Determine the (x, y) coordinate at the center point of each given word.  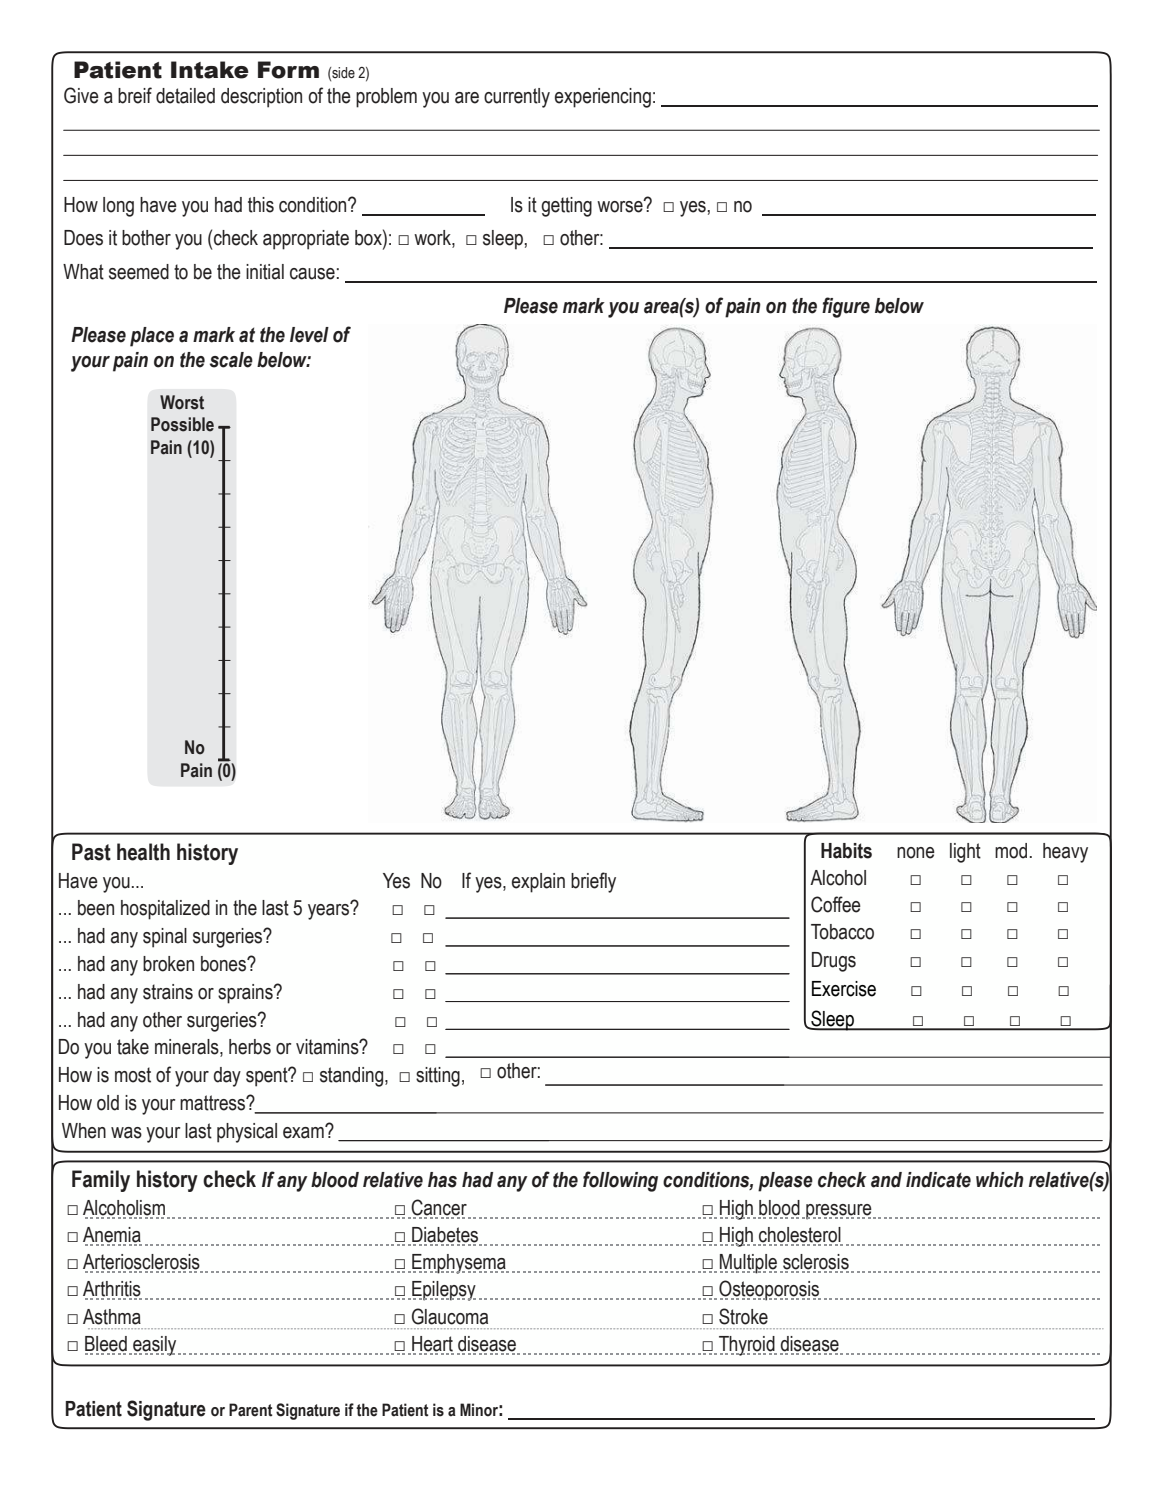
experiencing (603, 98)
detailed (185, 96)
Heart (432, 1345)
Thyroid (748, 1346)
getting (566, 207)
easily (155, 1346)
